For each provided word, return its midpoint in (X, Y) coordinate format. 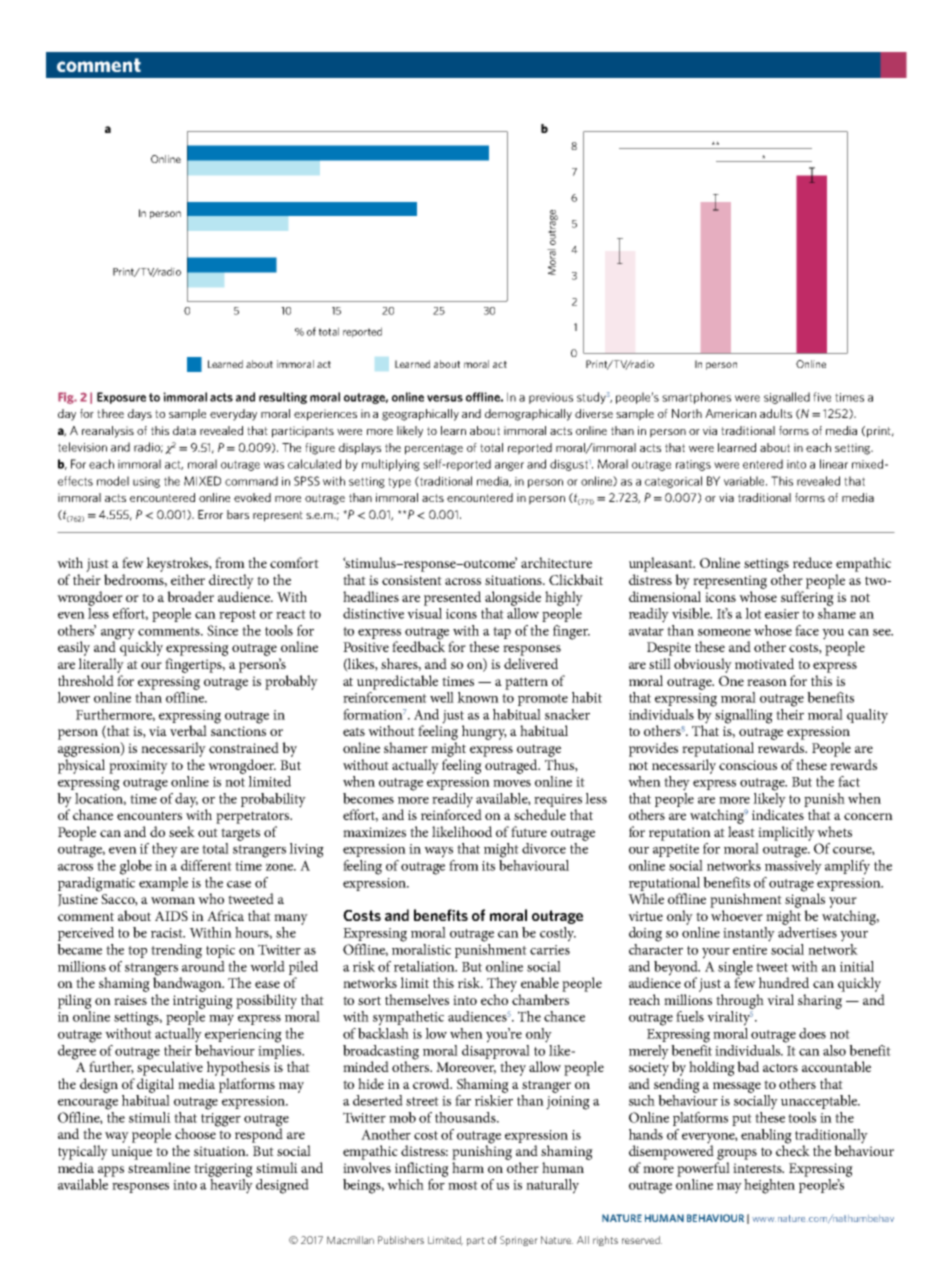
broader (190, 596)
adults (776, 413)
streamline (159, 1167)
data (184, 430)
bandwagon (188, 983)
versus (445, 398)
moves (512, 783)
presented (452, 598)
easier (782, 614)
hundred (784, 982)
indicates (778, 813)
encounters (149, 815)
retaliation (425, 966)
